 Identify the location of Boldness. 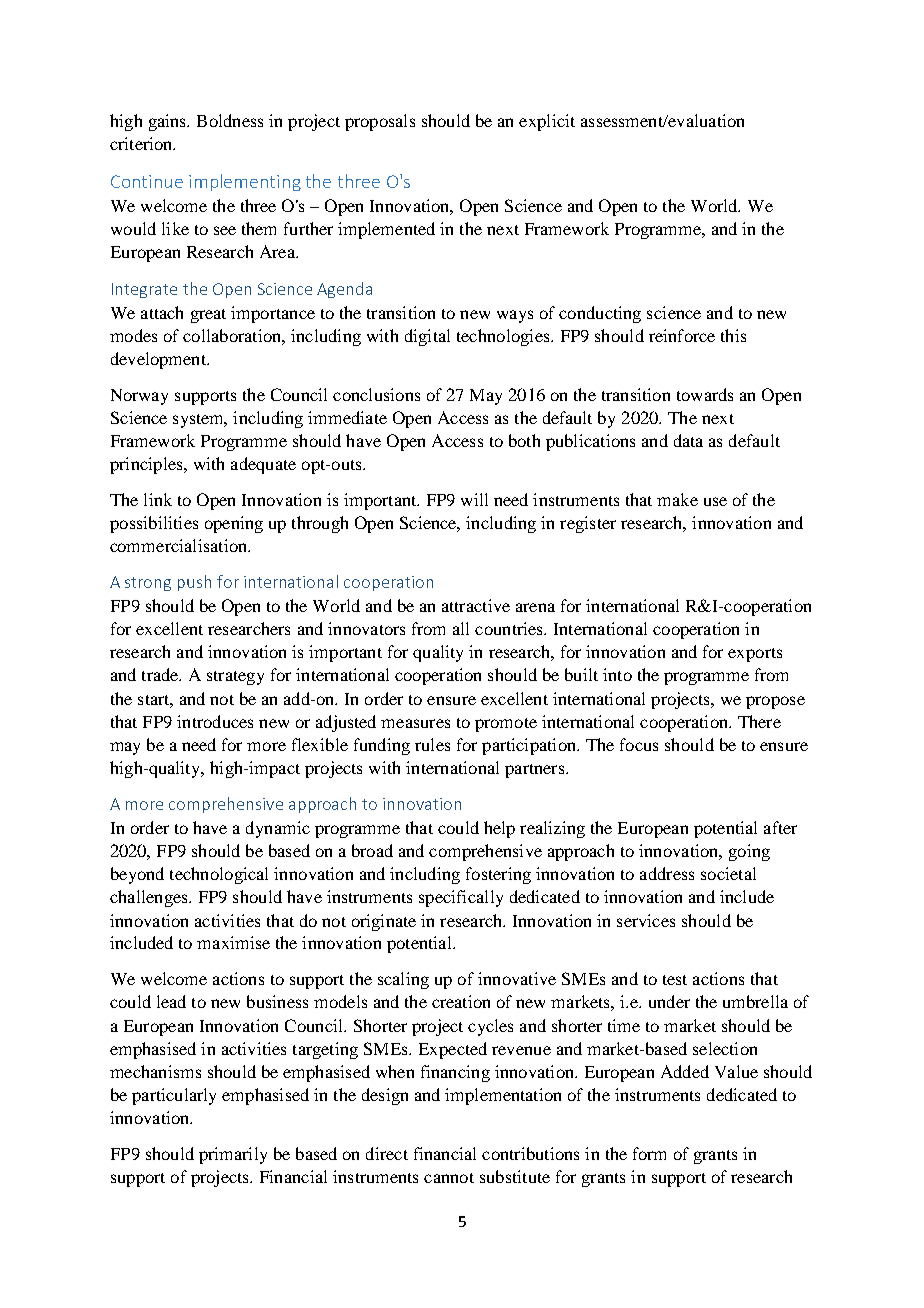
(230, 120).
